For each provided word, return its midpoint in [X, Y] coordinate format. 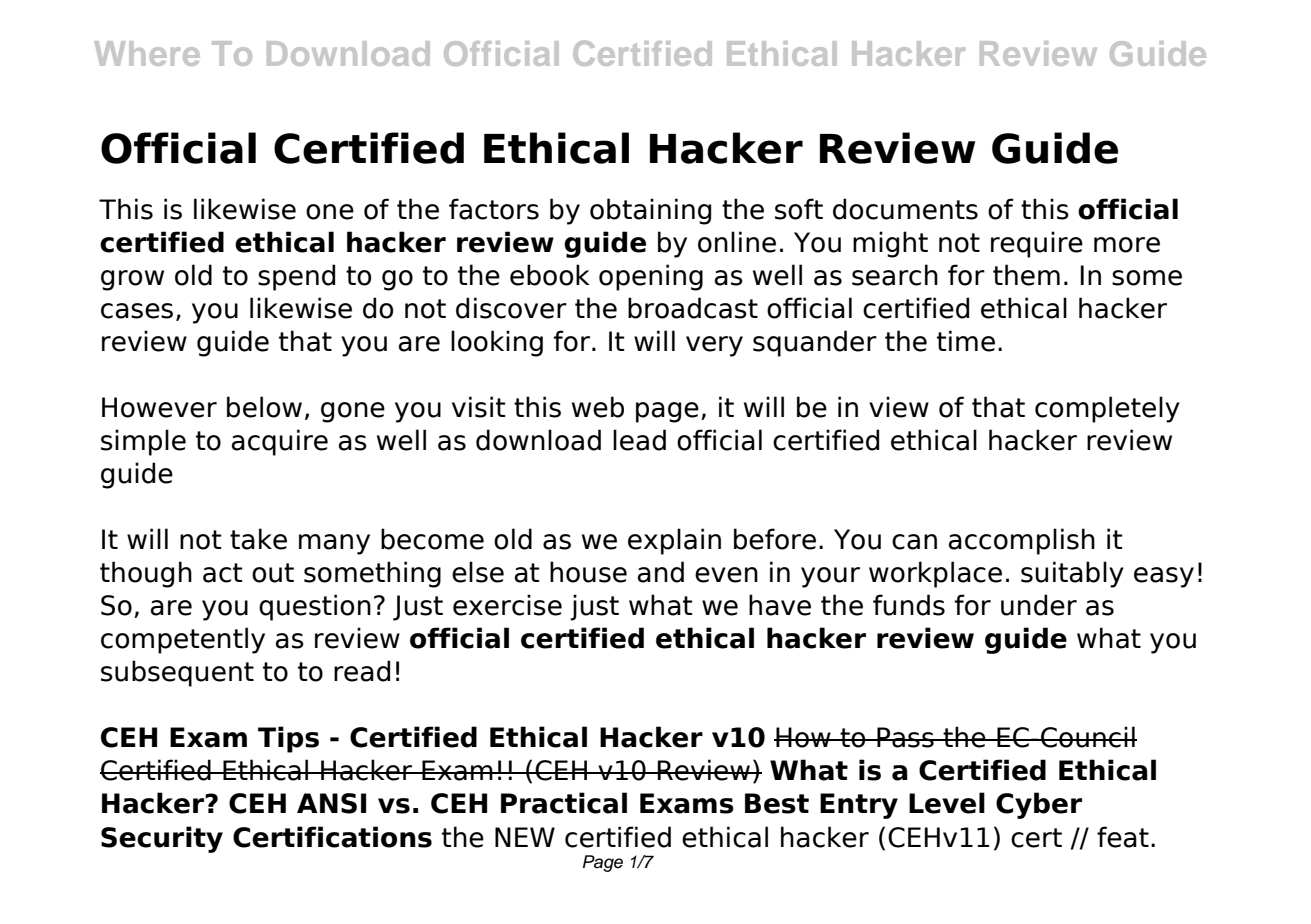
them [1026, 275]
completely [1107, 409]
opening [651, 277]
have [780, 605]
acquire [280, 442]
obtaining [650, 211]
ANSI [331, 803]
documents [905, 209]
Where [147, 53]
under [1039, 605]
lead [639, 440]
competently [183, 640]
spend [296, 277]
